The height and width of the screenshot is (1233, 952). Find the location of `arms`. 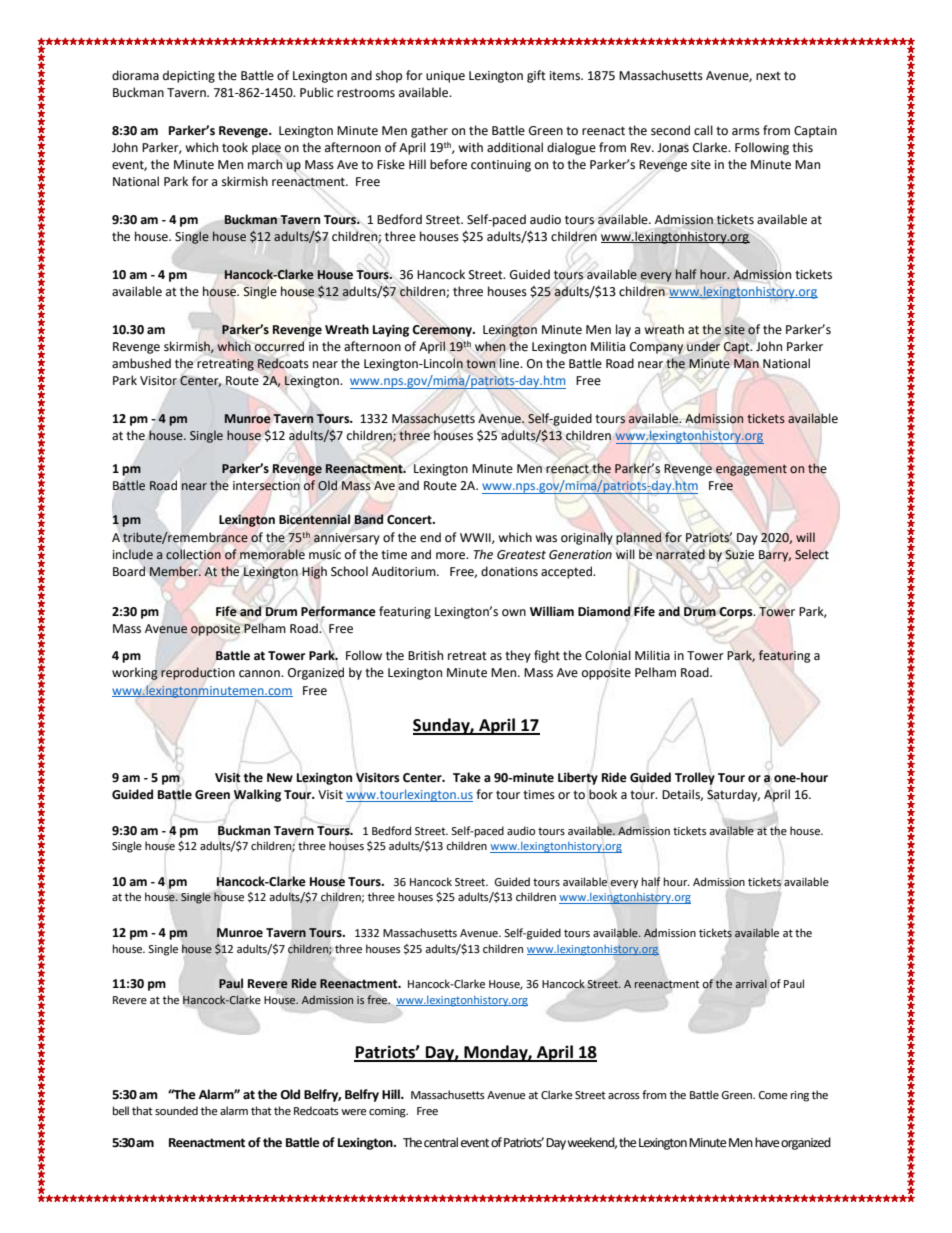

arms is located at coordinates (746, 132).
